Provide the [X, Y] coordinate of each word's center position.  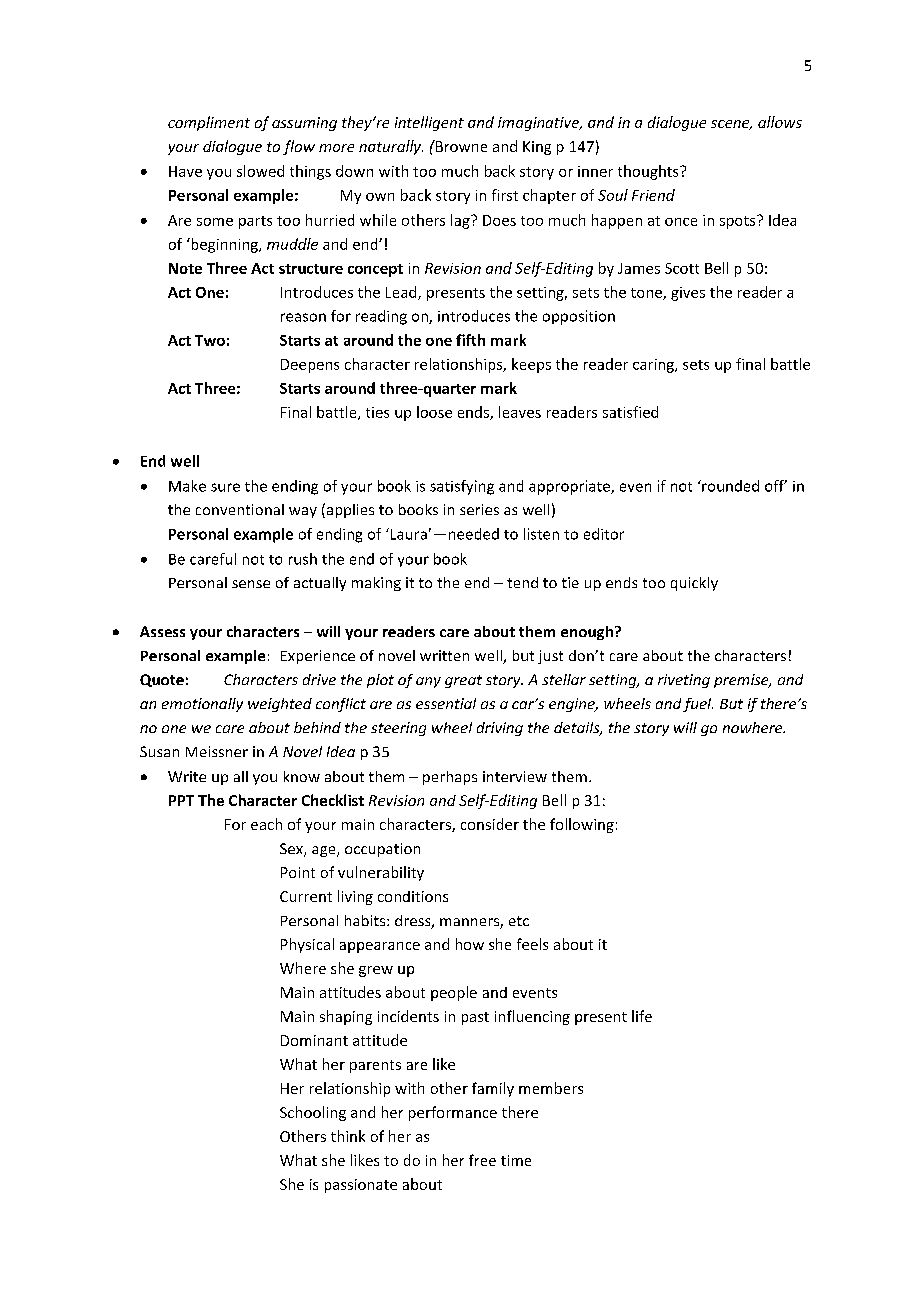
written [444, 655]
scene [731, 125]
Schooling [313, 1113]
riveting [684, 681]
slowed [260, 171]
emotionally [202, 705]
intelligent [429, 123]
